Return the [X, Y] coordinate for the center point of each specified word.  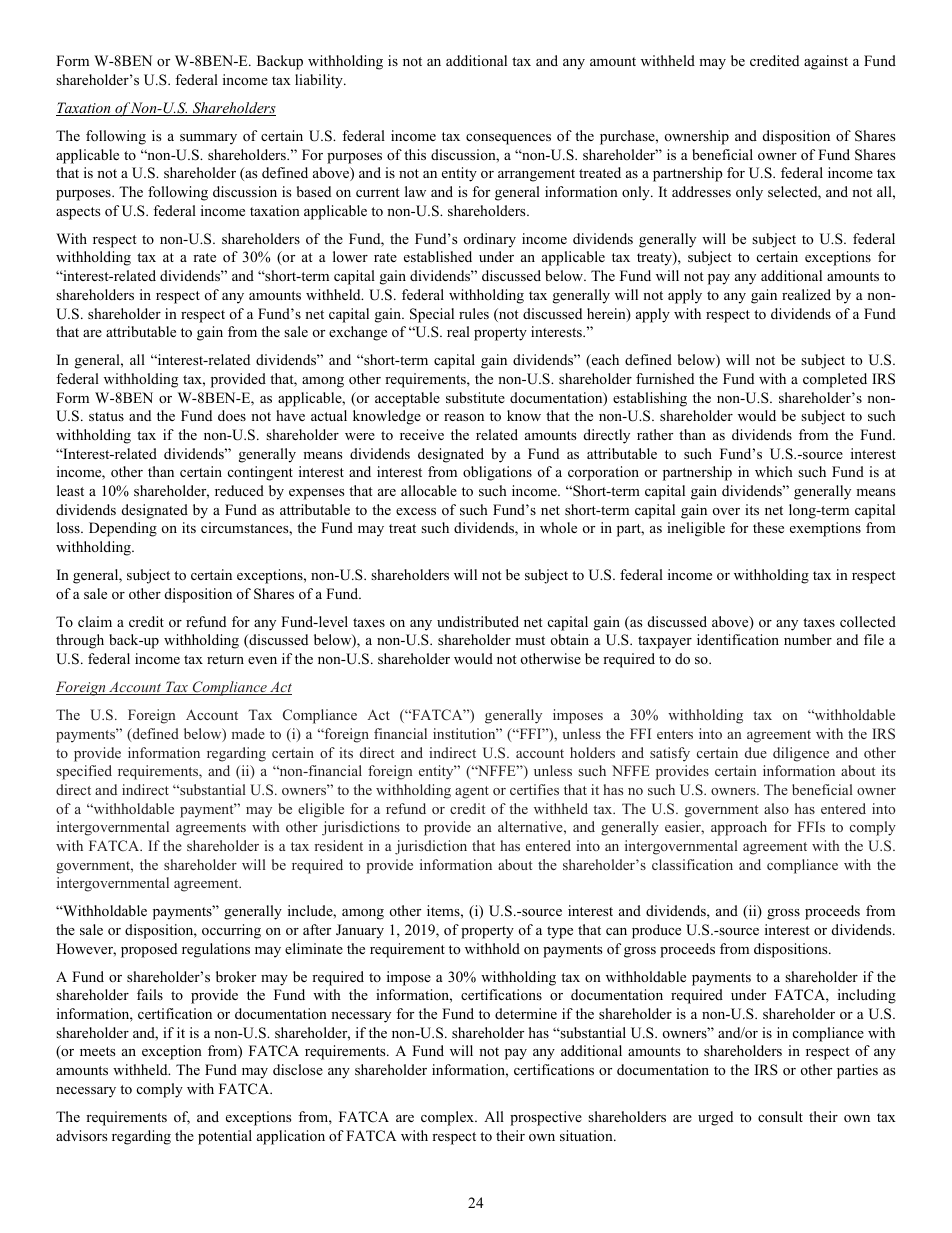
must [530, 640]
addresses [701, 191]
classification [692, 864]
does [232, 415]
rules [474, 313]
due [756, 752]
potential [225, 1137]
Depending [123, 529]
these [768, 527]
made [248, 733]
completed [835, 380]
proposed [149, 950]
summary [208, 139]
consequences [508, 139]
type [560, 932]
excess [416, 511]
